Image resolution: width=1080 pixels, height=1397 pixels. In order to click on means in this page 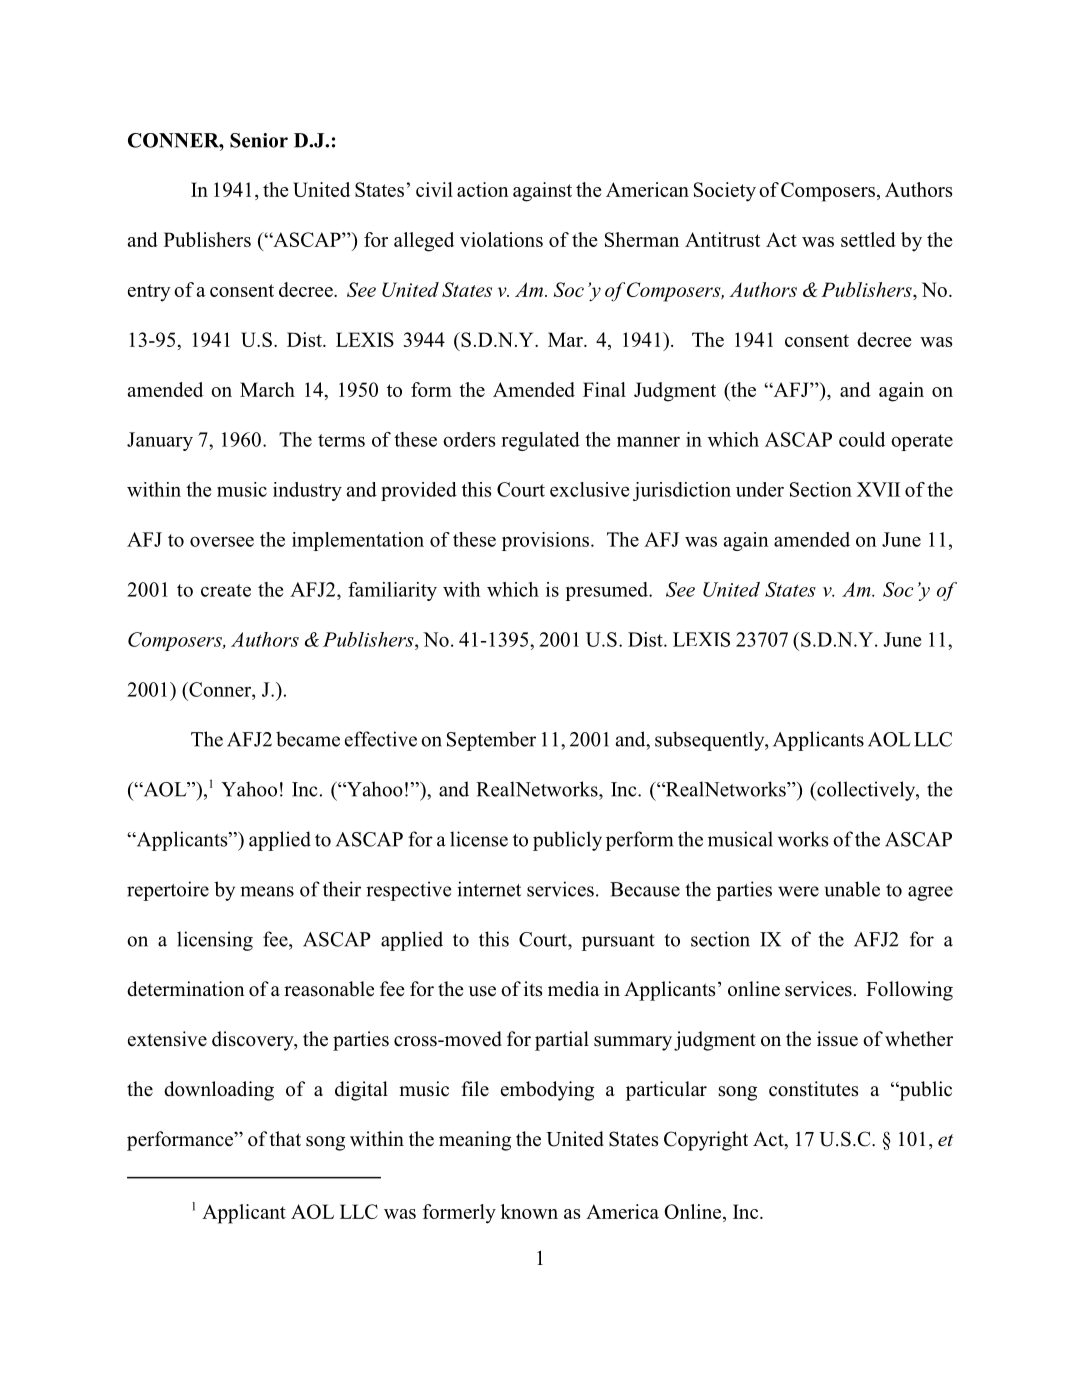, I will do `click(267, 891)`.
